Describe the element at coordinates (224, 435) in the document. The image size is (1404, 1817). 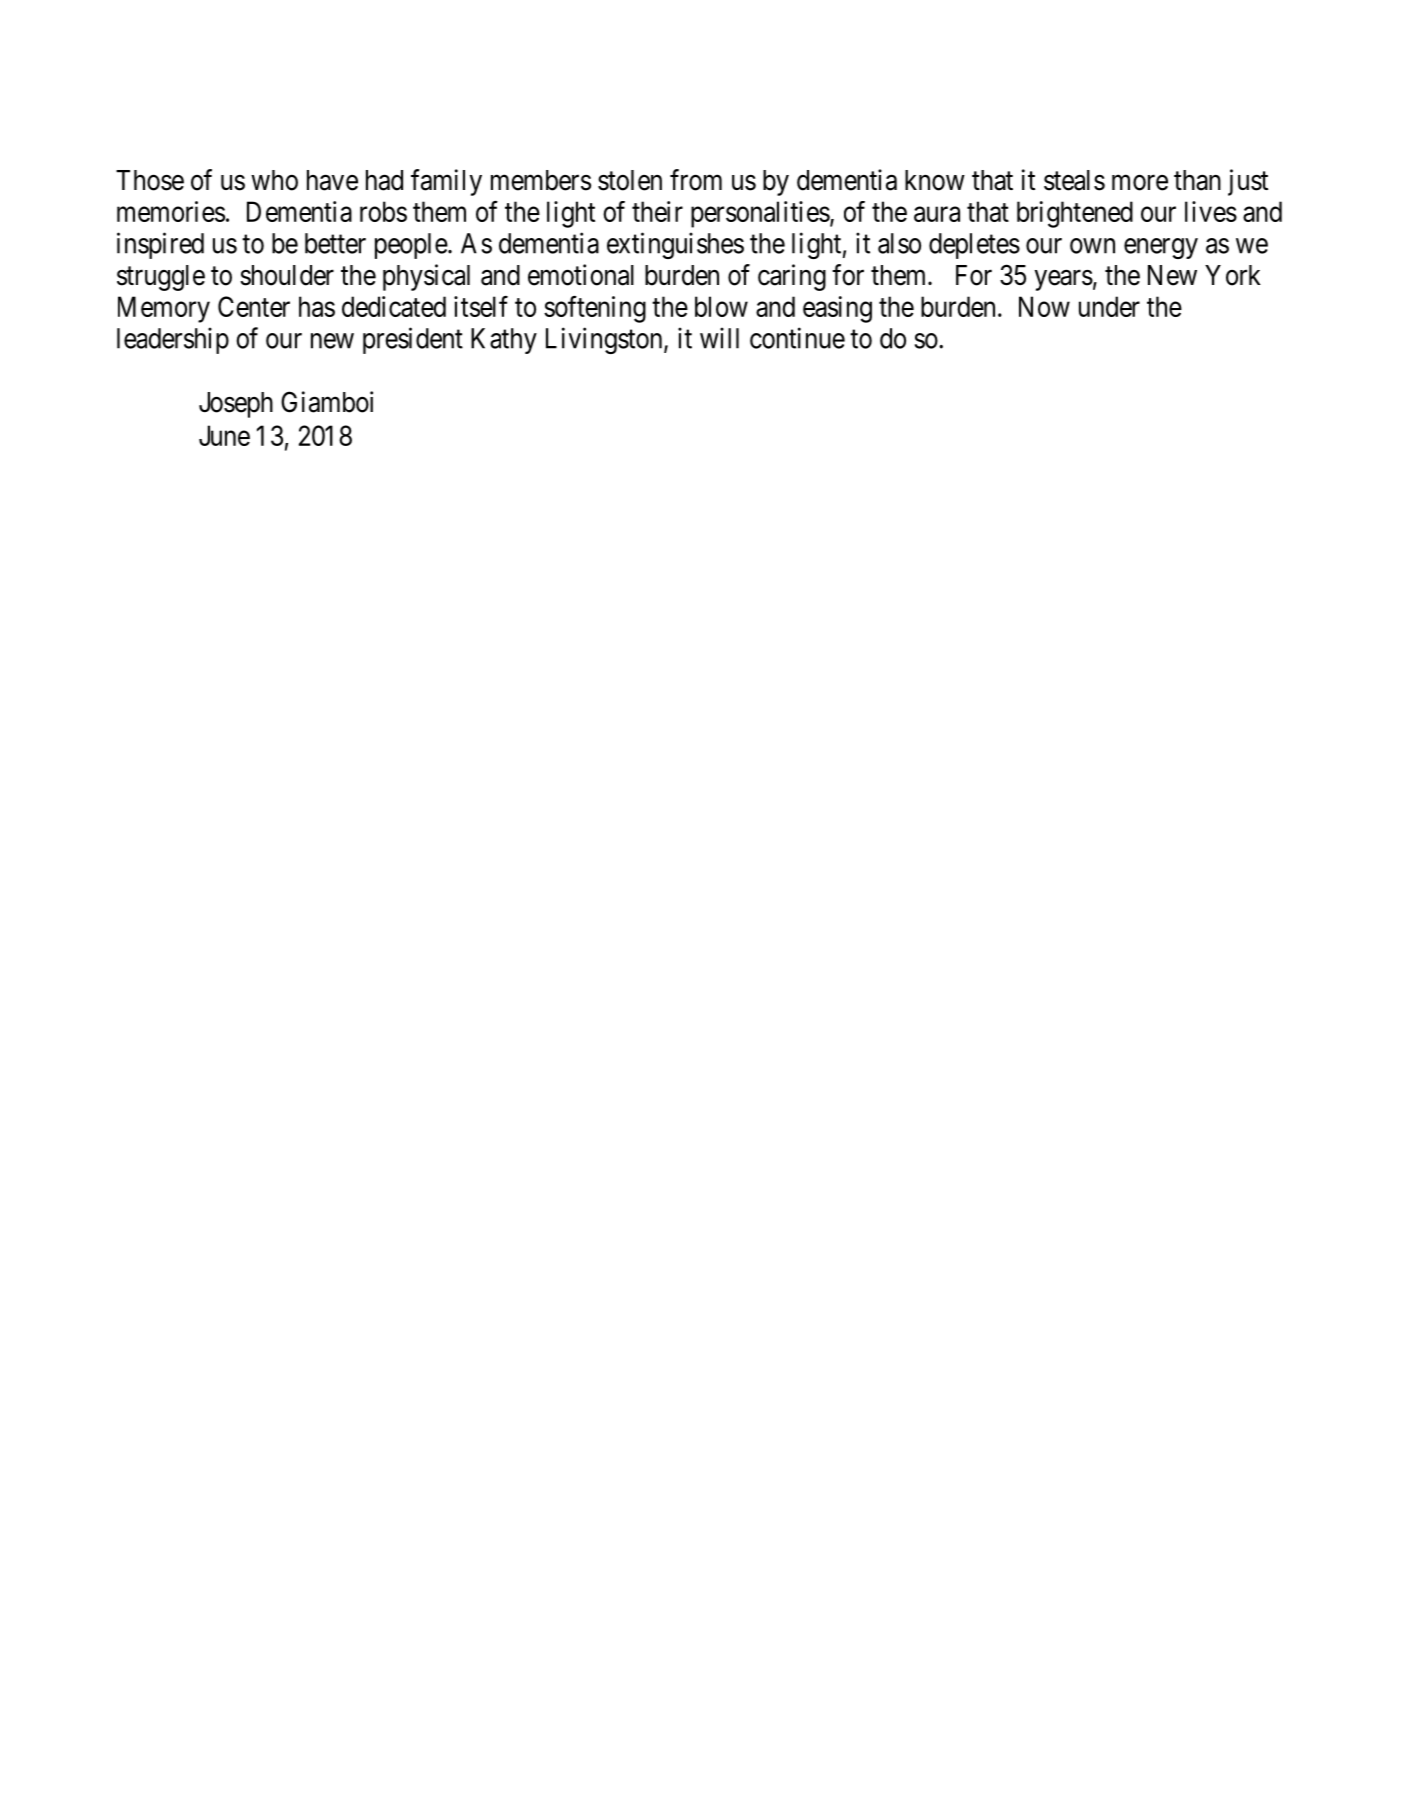
I see `June` at that location.
